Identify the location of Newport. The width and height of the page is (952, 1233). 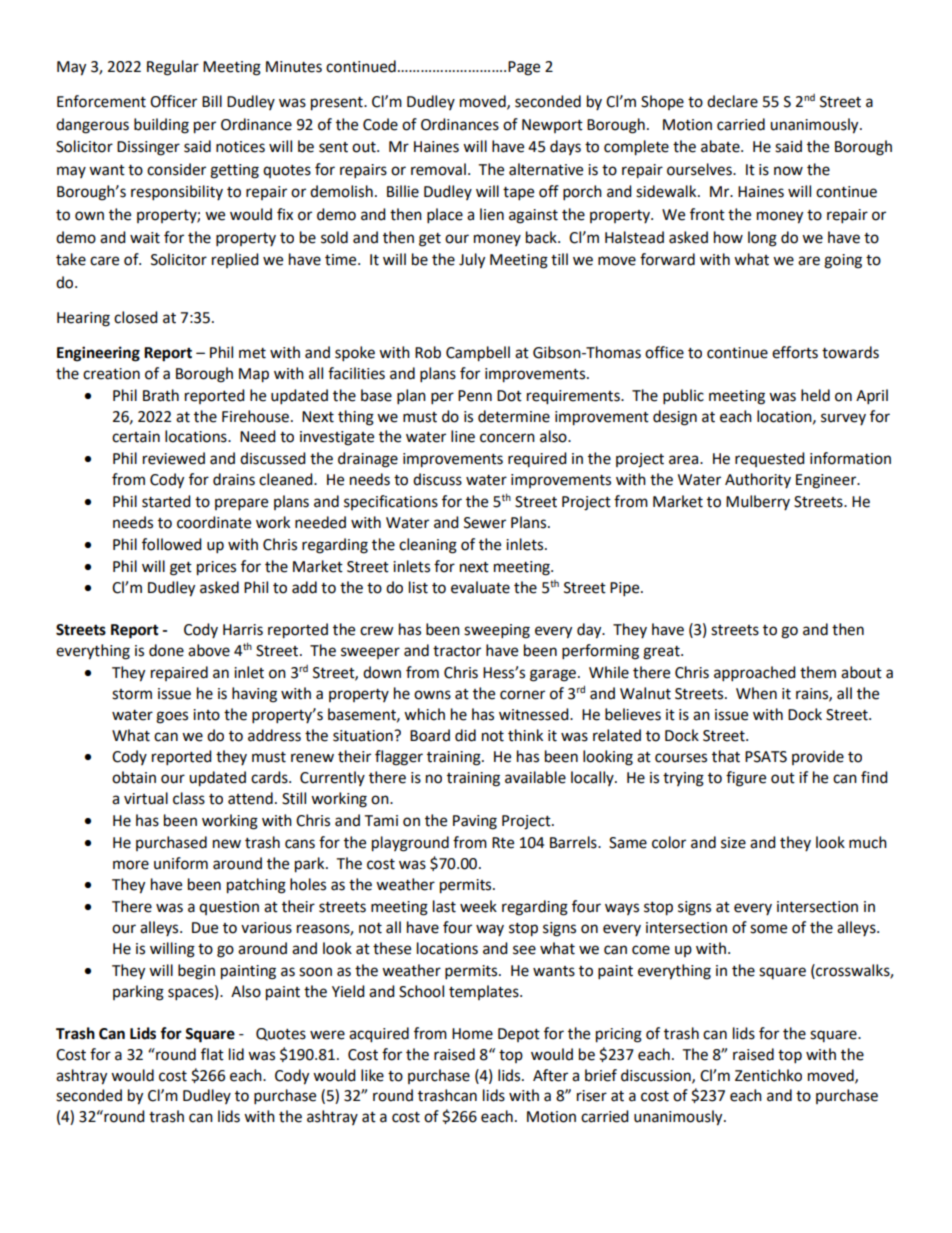
(552, 126).
